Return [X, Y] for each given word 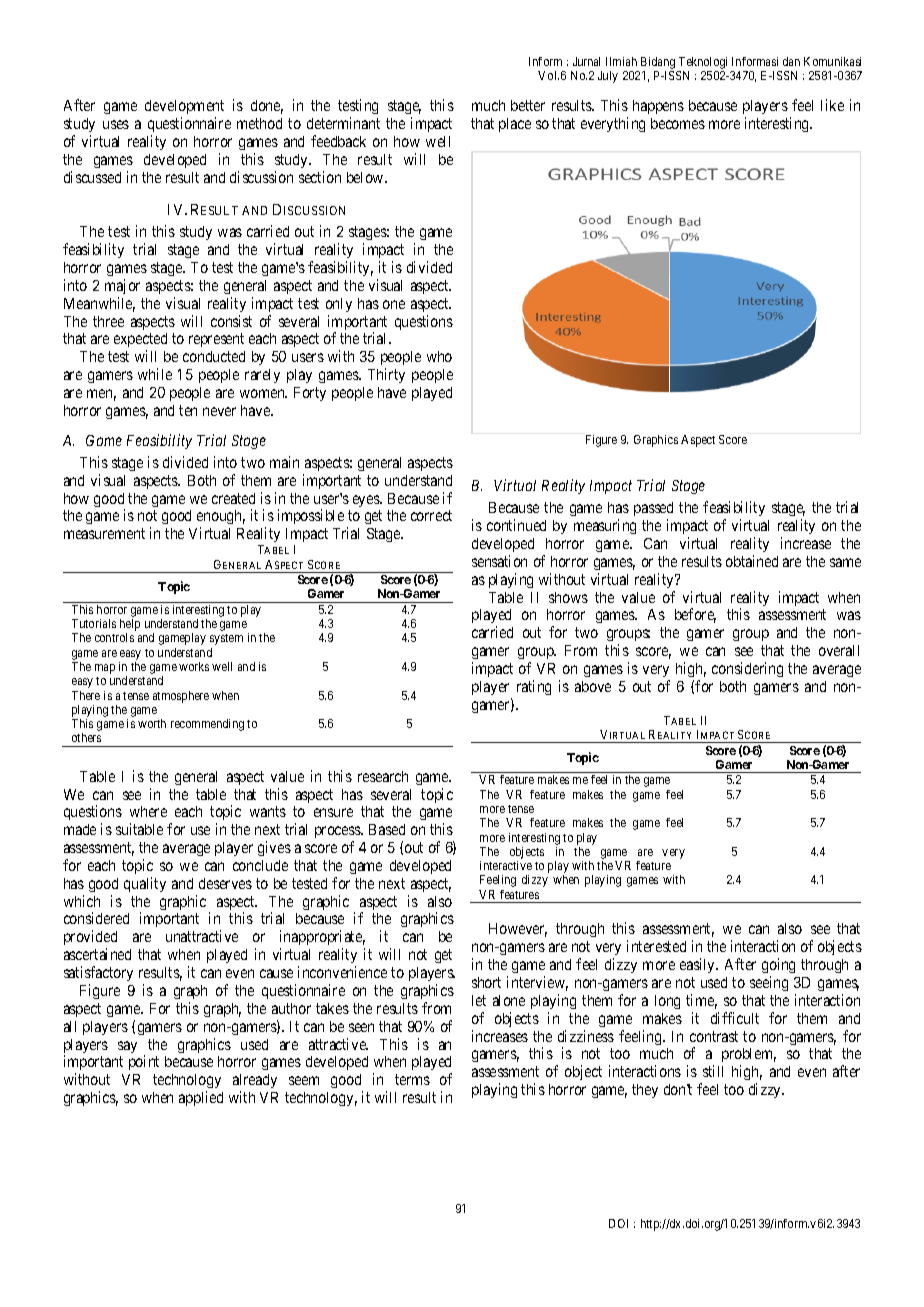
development [184, 109]
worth [152, 723]
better [528, 105]
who [439, 356]
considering [747, 669]
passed [653, 511]
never [219, 411]
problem [749, 1057]
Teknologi [703, 63]
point [144, 1062]
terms [412, 1079]
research [383, 776]
